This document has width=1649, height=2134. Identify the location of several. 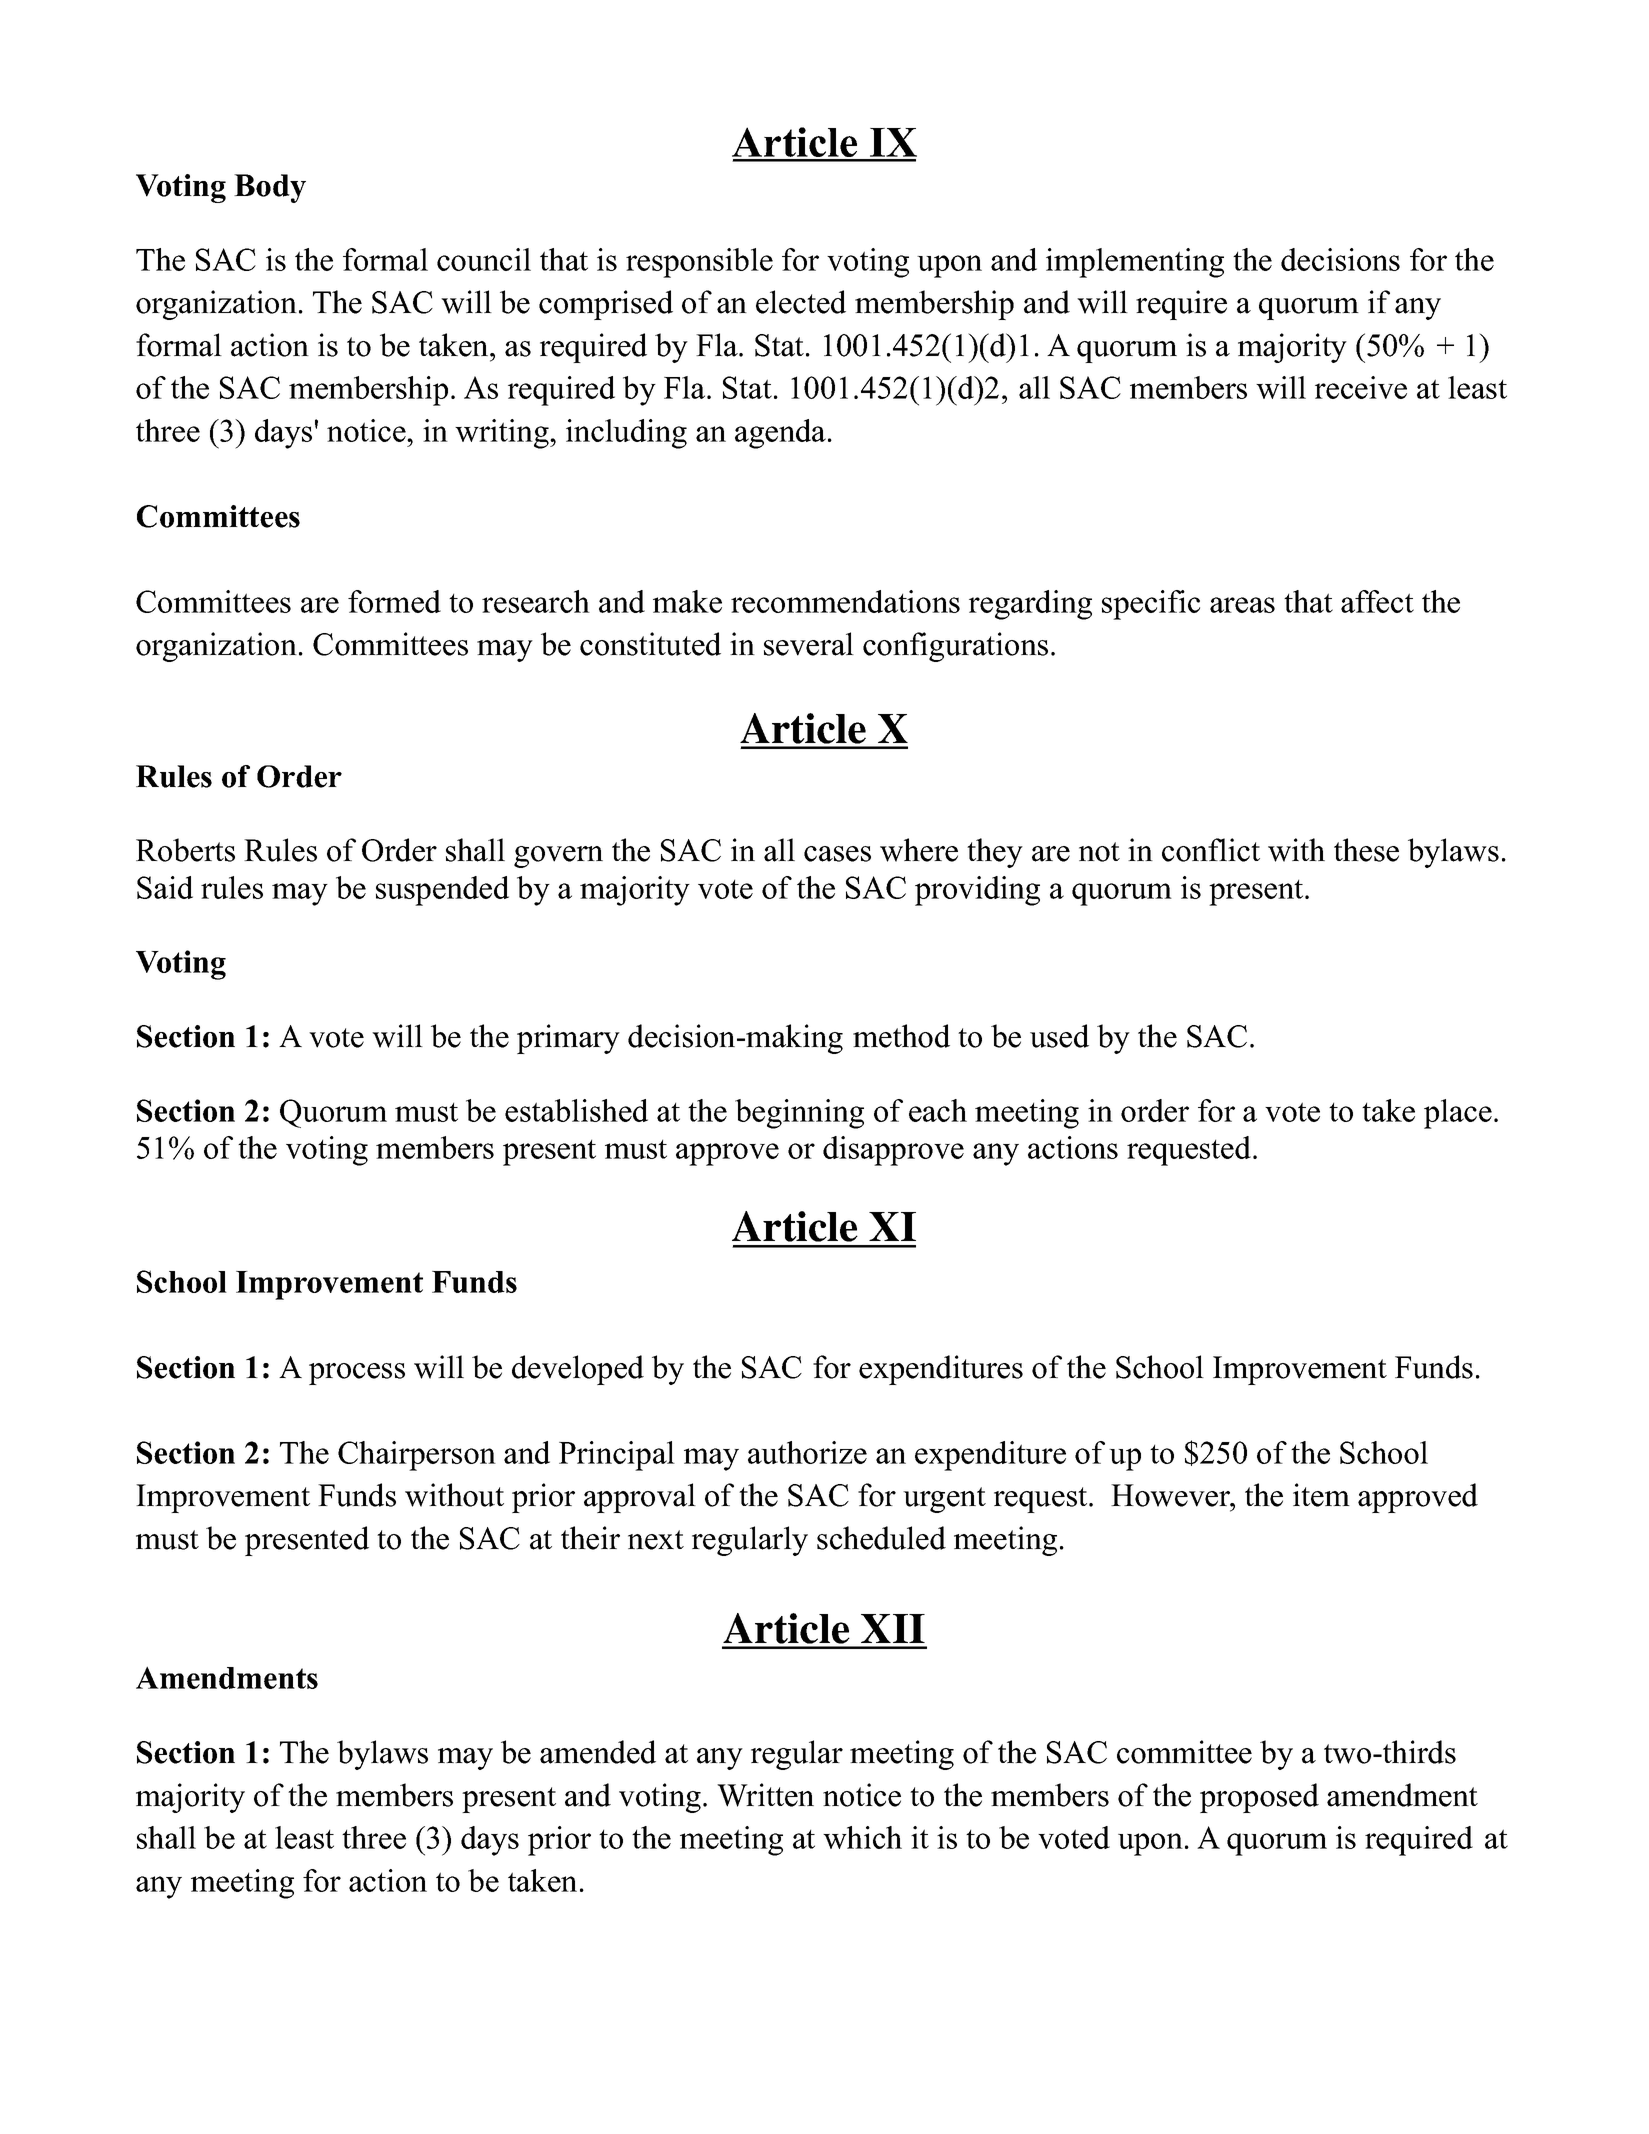
(809, 644).
